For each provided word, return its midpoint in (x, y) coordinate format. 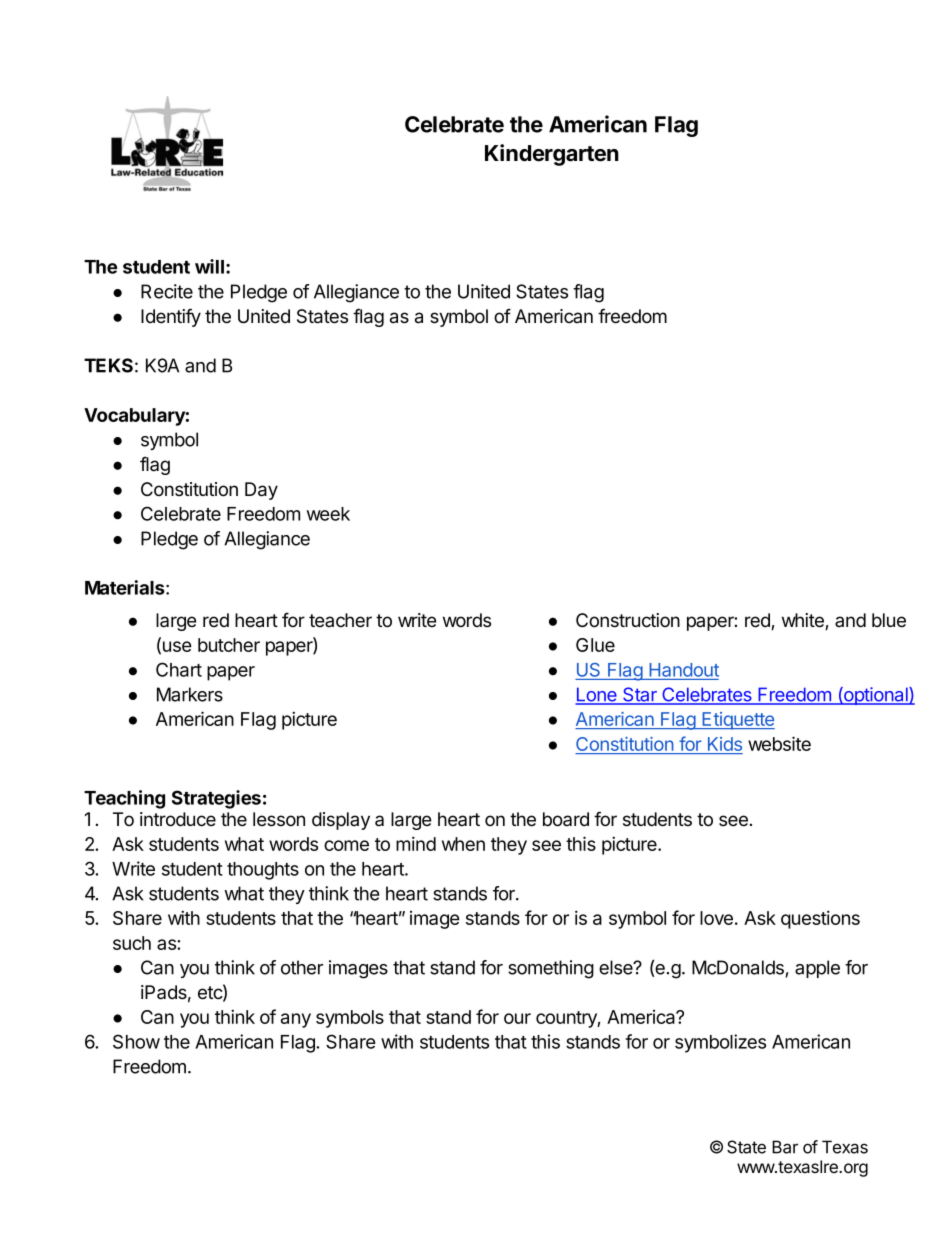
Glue (595, 645)
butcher (229, 645)
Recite (167, 291)
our (517, 1018)
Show (136, 1041)
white (804, 621)
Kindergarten (552, 155)
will (209, 266)
